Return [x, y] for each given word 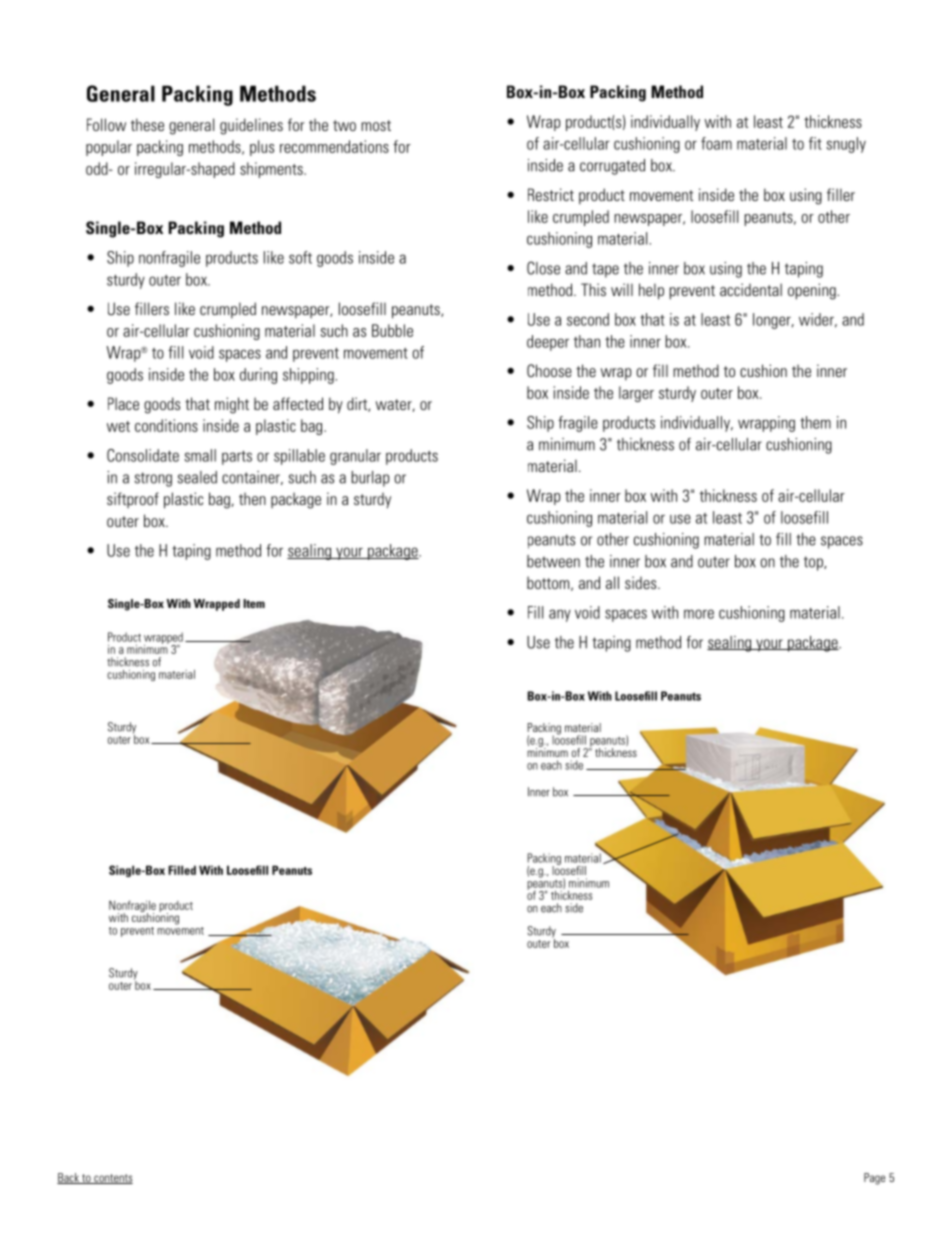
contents [112, 1179]
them [815, 422]
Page [874, 1179]
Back [69, 1178]
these [147, 124]
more [699, 614]
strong [153, 479]
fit [815, 143]
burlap [370, 479]
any [560, 615]
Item [254, 603]
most [376, 125]
